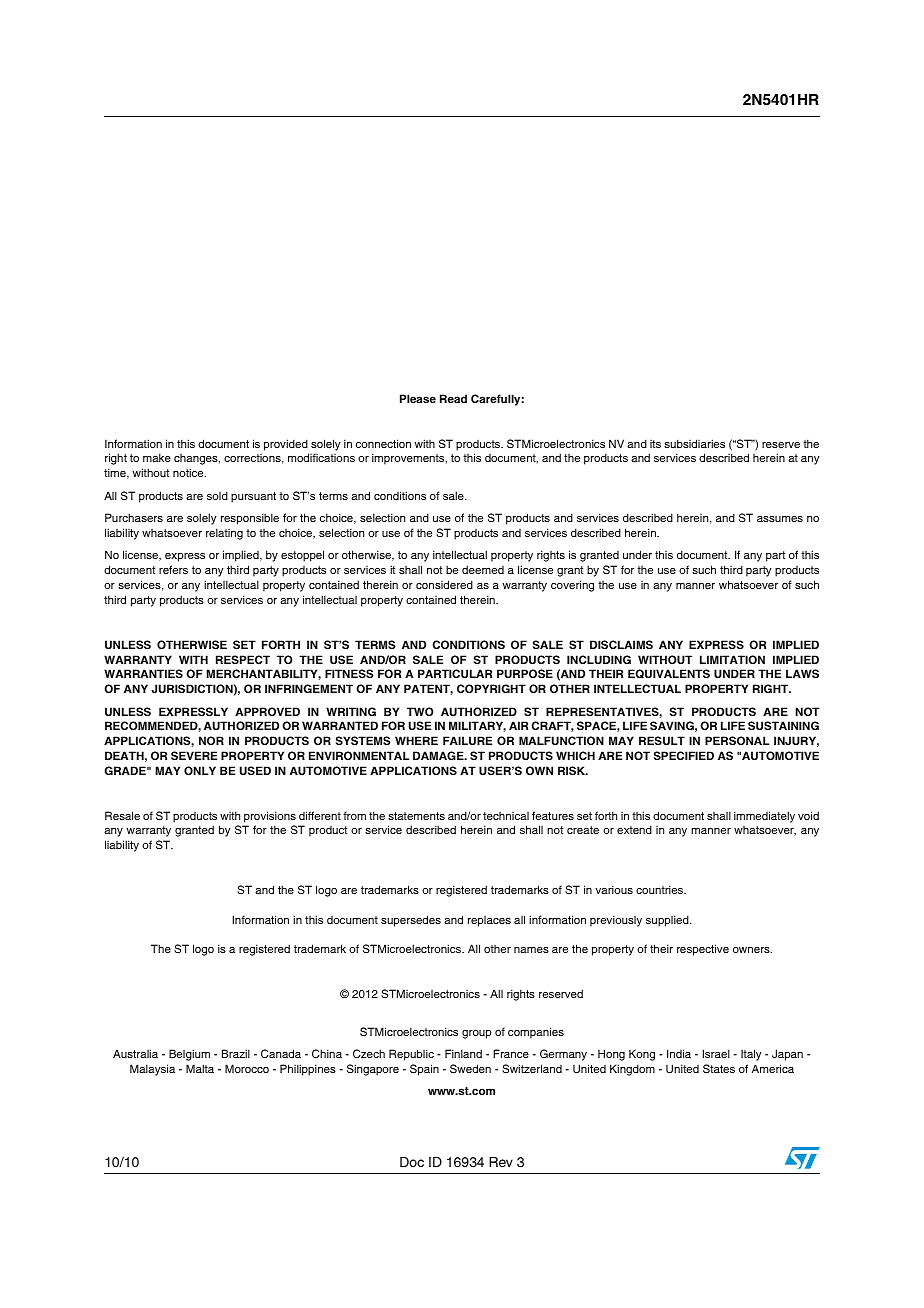  Describe the element at coordinates (236, 1053) in the screenshot. I see `Brazil` at that location.
